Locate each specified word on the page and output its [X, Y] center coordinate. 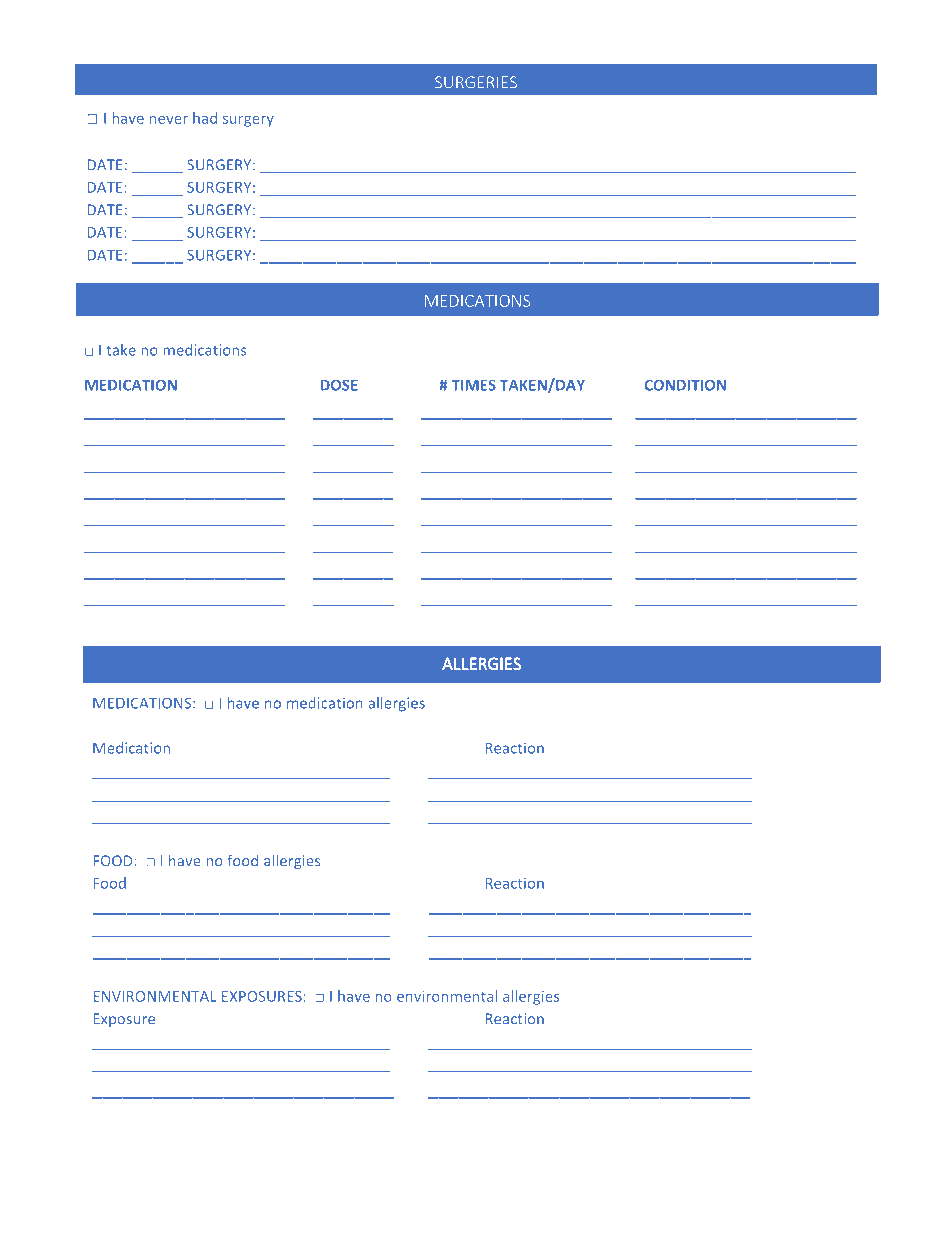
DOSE [339, 385]
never [169, 120]
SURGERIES [476, 82]
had [205, 118]
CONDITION [685, 385]
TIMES [473, 385]
